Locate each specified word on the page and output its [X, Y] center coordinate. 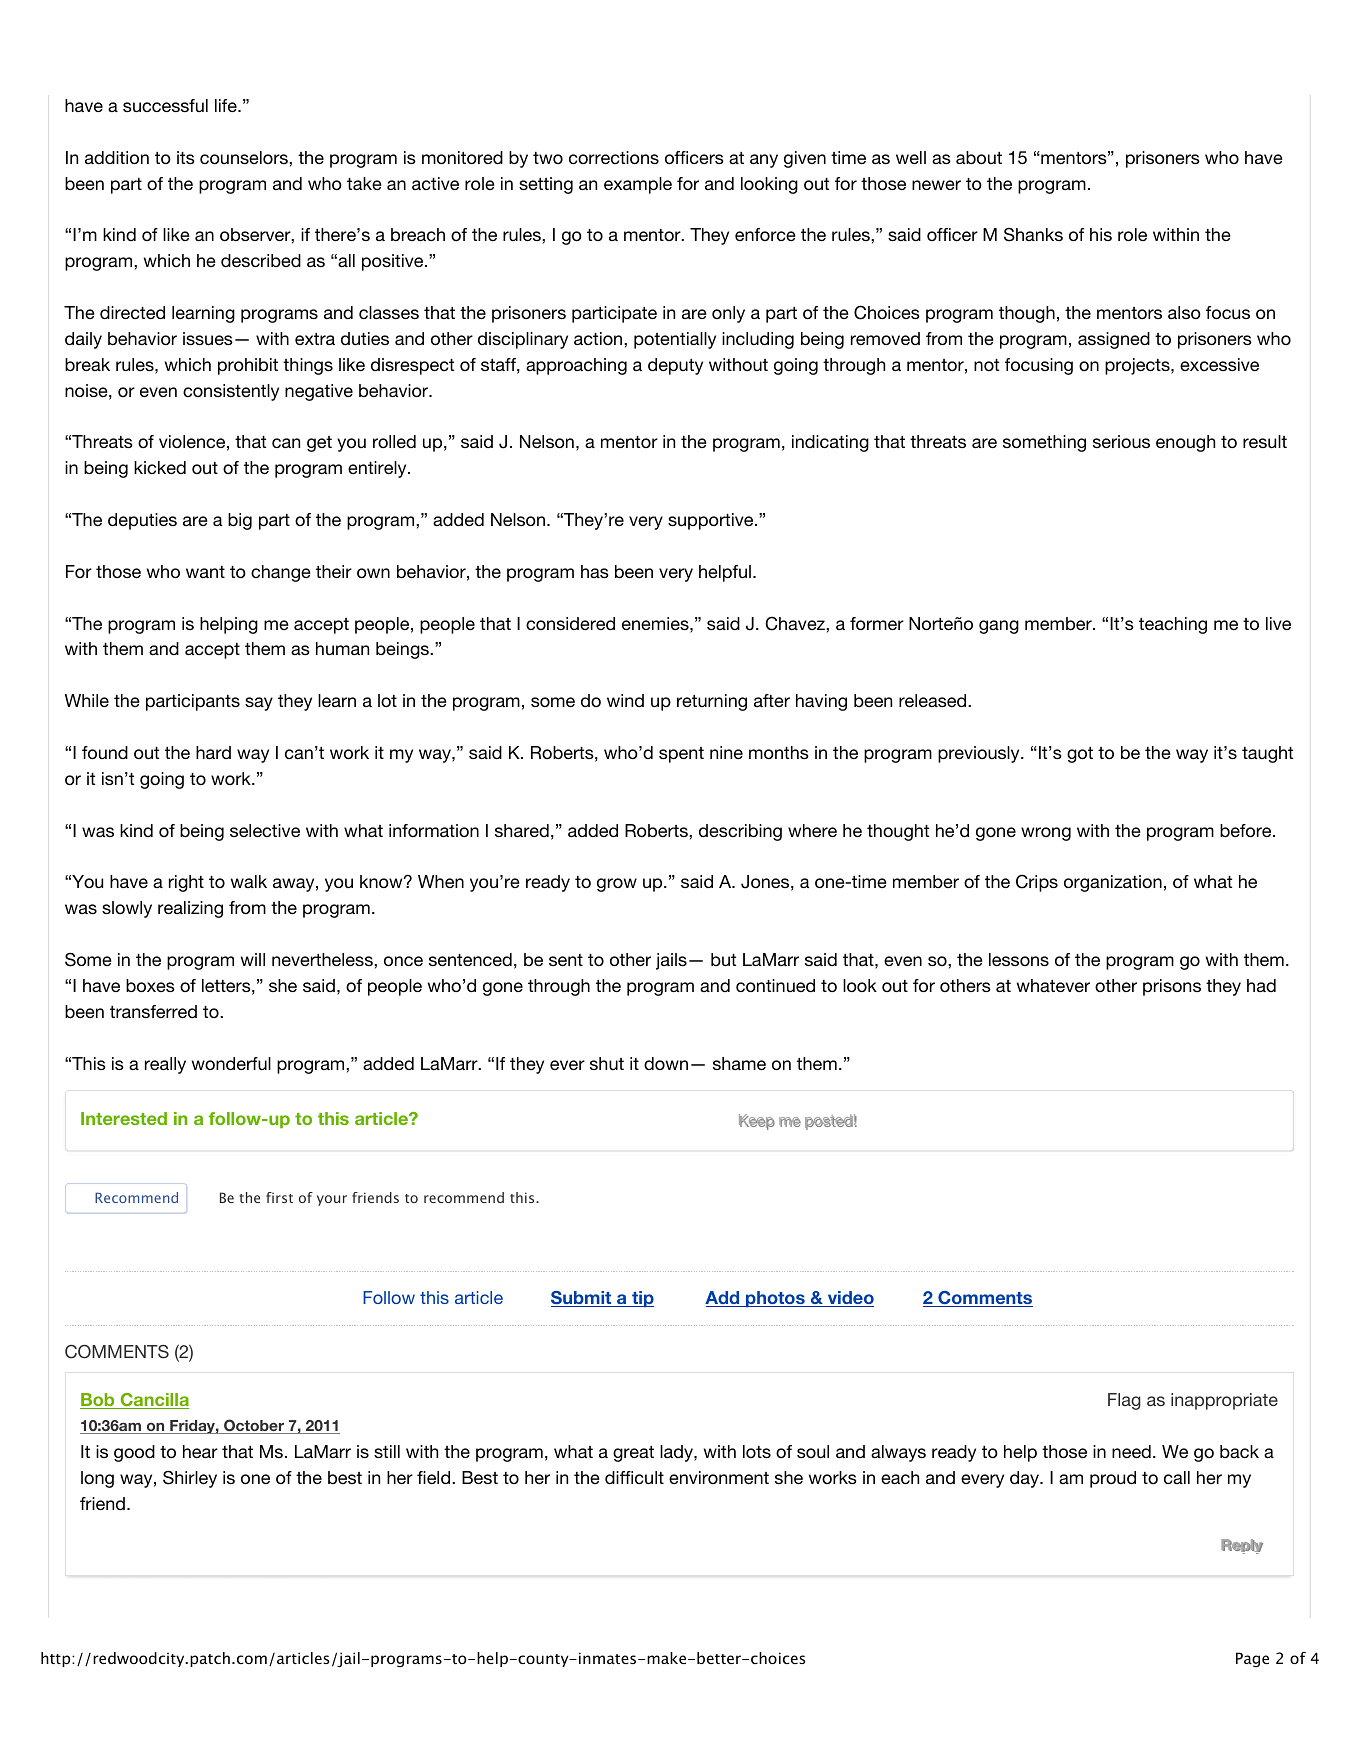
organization [1113, 883]
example [638, 185]
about [979, 157]
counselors [245, 157]
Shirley [190, 1479]
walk [249, 881]
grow [617, 885]
